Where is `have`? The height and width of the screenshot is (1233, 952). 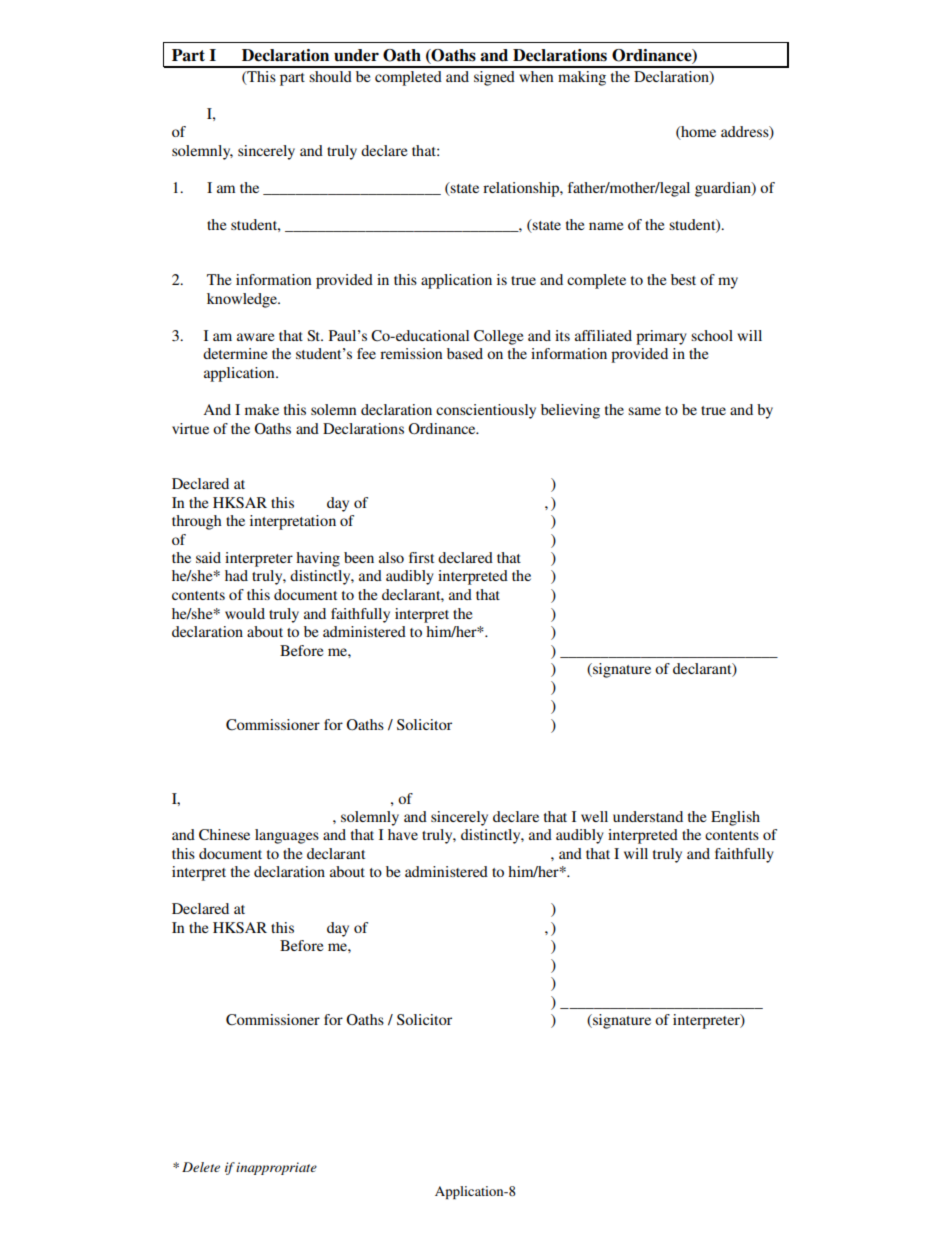 have is located at coordinates (403, 834).
